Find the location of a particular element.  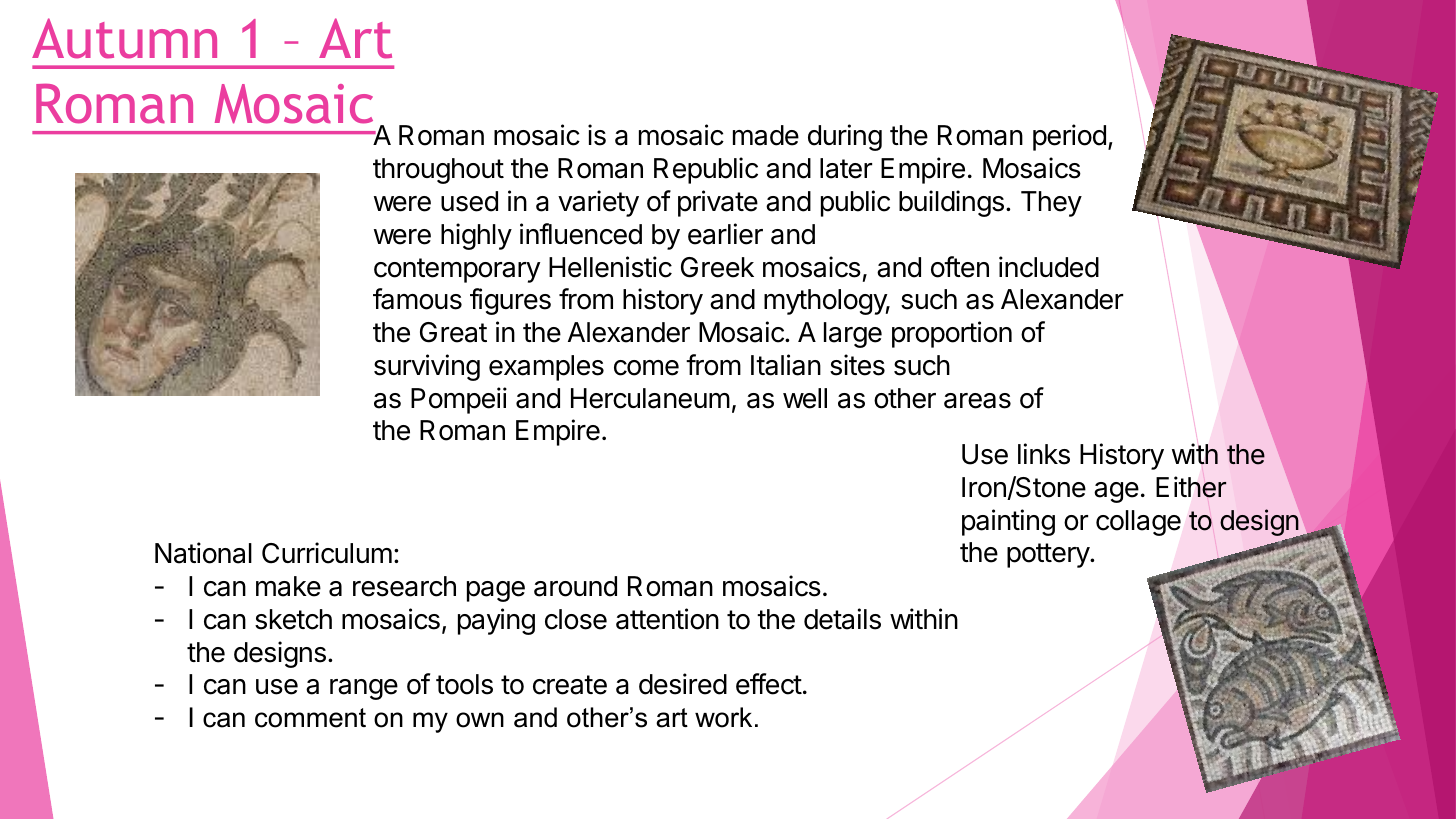

famous is located at coordinates (417, 299).
